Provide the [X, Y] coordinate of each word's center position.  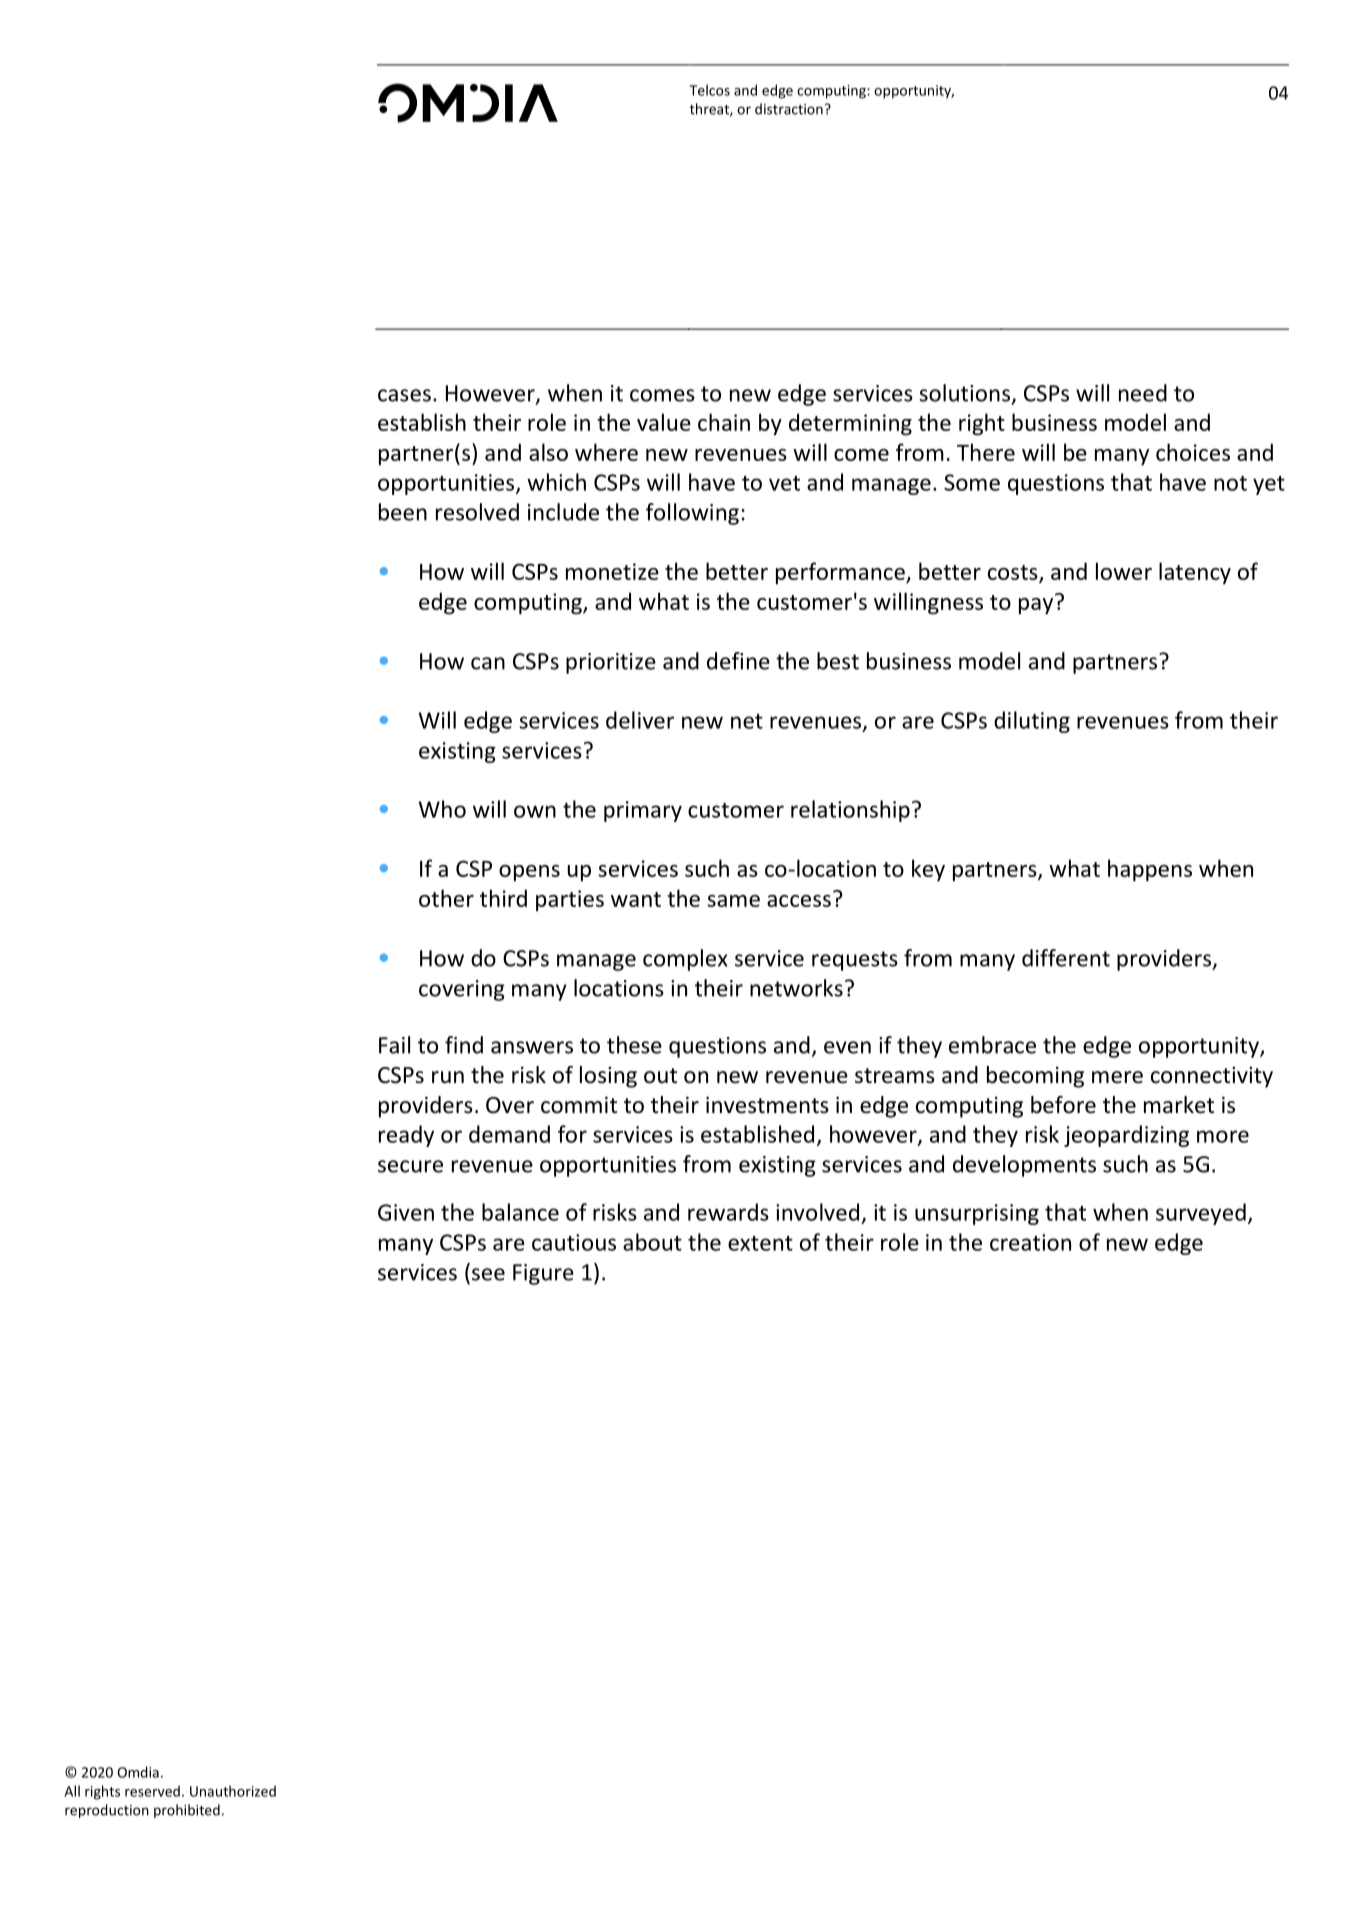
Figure [543, 1274]
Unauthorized [233, 1791]
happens [1150, 870]
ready [406, 1136]
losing [608, 1077]
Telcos [709, 90]
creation [1030, 1242]
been [403, 512]
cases [404, 395]
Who [442, 809]
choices [1193, 452]
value [664, 422]
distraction [789, 109]
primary [643, 811]
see [488, 1274]
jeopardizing [1126, 1136]
